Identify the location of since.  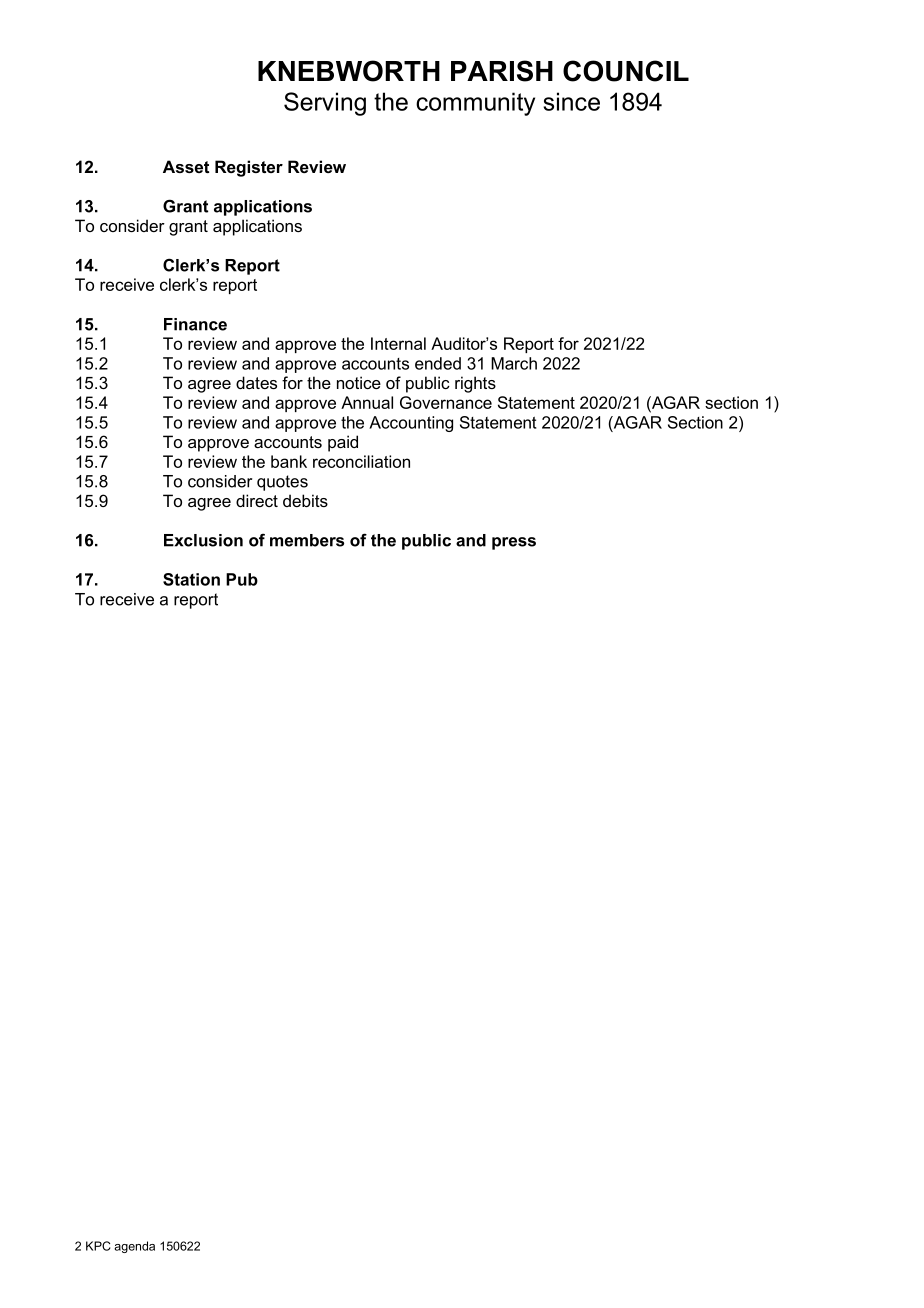
(571, 101).
